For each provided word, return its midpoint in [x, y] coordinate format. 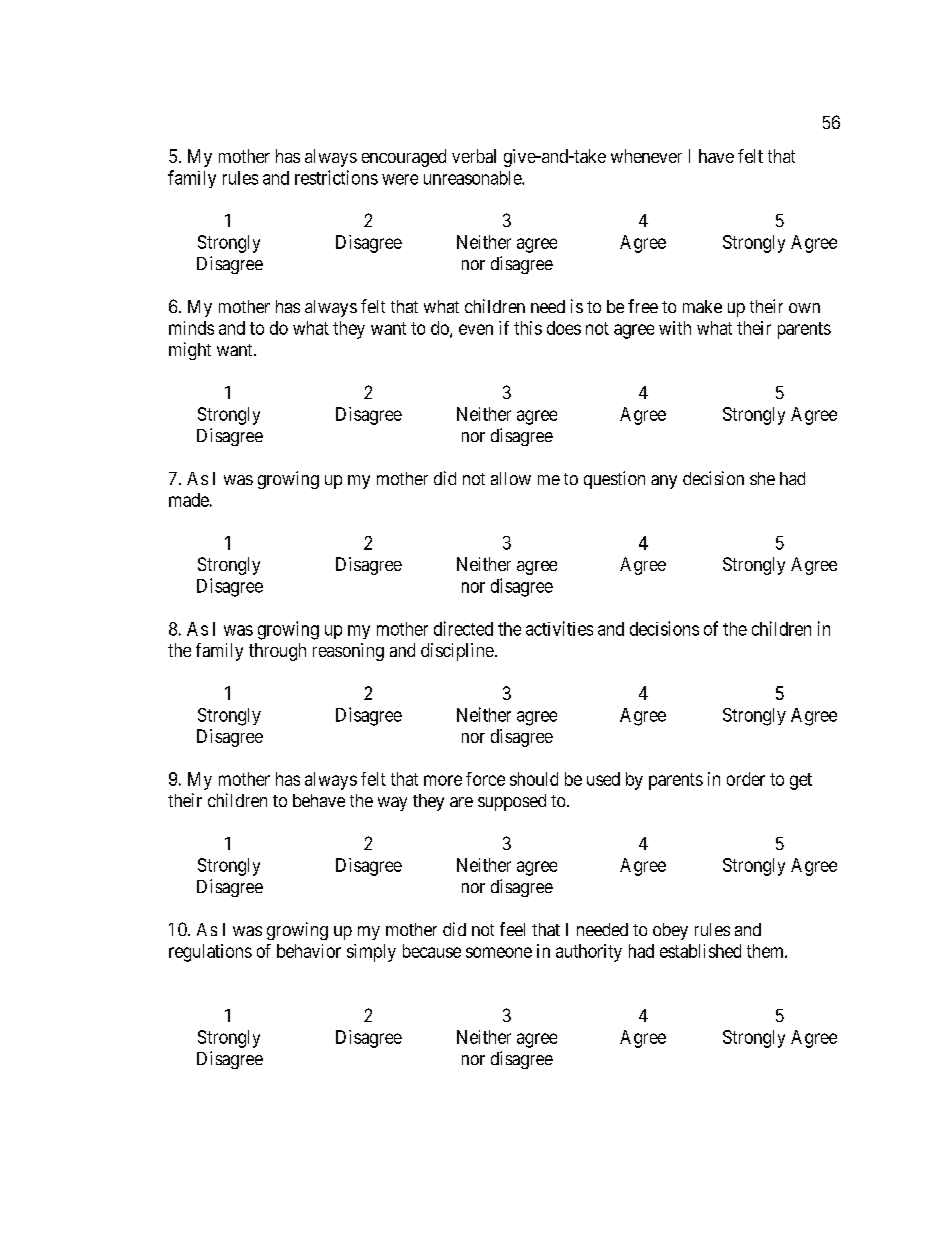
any [664, 482]
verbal [474, 156]
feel [512, 929]
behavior [309, 951]
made [189, 500]
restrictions [336, 177]
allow [511, 478]
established [700, 951]
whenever [646, 156]
